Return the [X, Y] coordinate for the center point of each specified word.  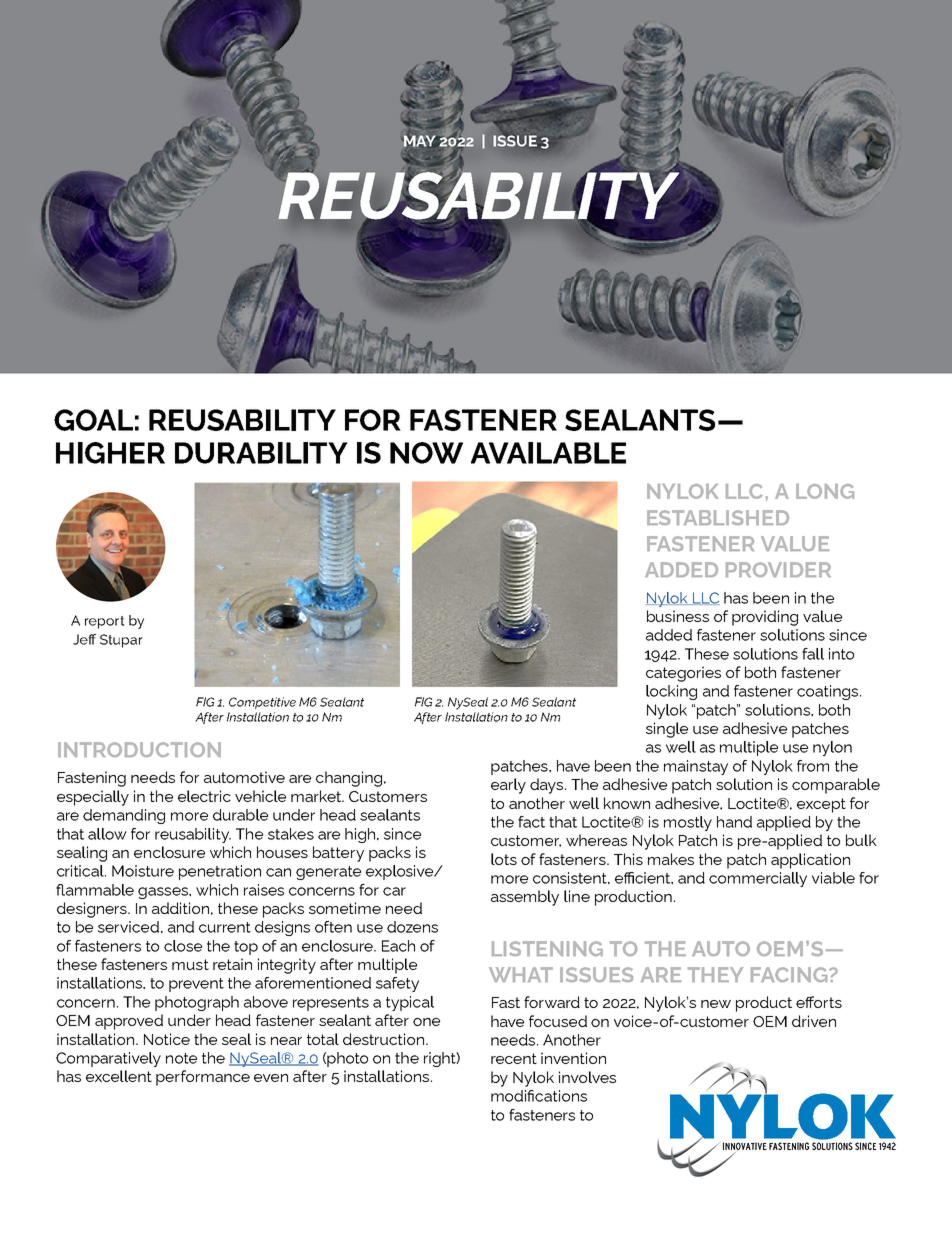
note [181, 1058]
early [508, 786]
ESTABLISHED [718, 517]
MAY [420, 141]
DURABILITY [261, 453]
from [813, 766]
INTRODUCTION [139, 749]
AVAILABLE [548, 453]
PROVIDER [778, 569]
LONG [825, 491]
